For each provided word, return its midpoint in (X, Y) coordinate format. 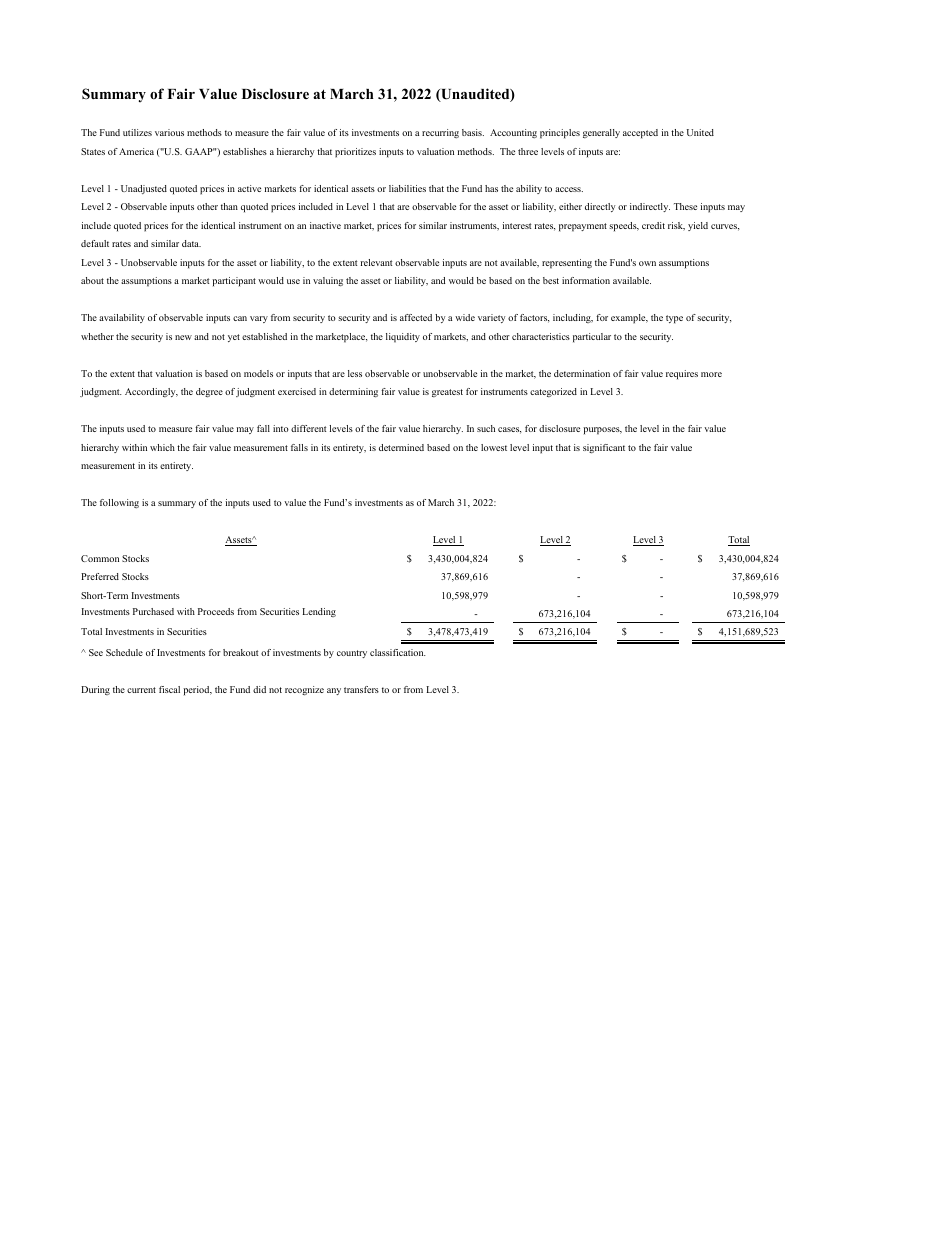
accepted (640, 134)
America (136, 151)
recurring (440, 133)
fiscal (169, 689)
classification (398, 652)
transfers (361, 689)
